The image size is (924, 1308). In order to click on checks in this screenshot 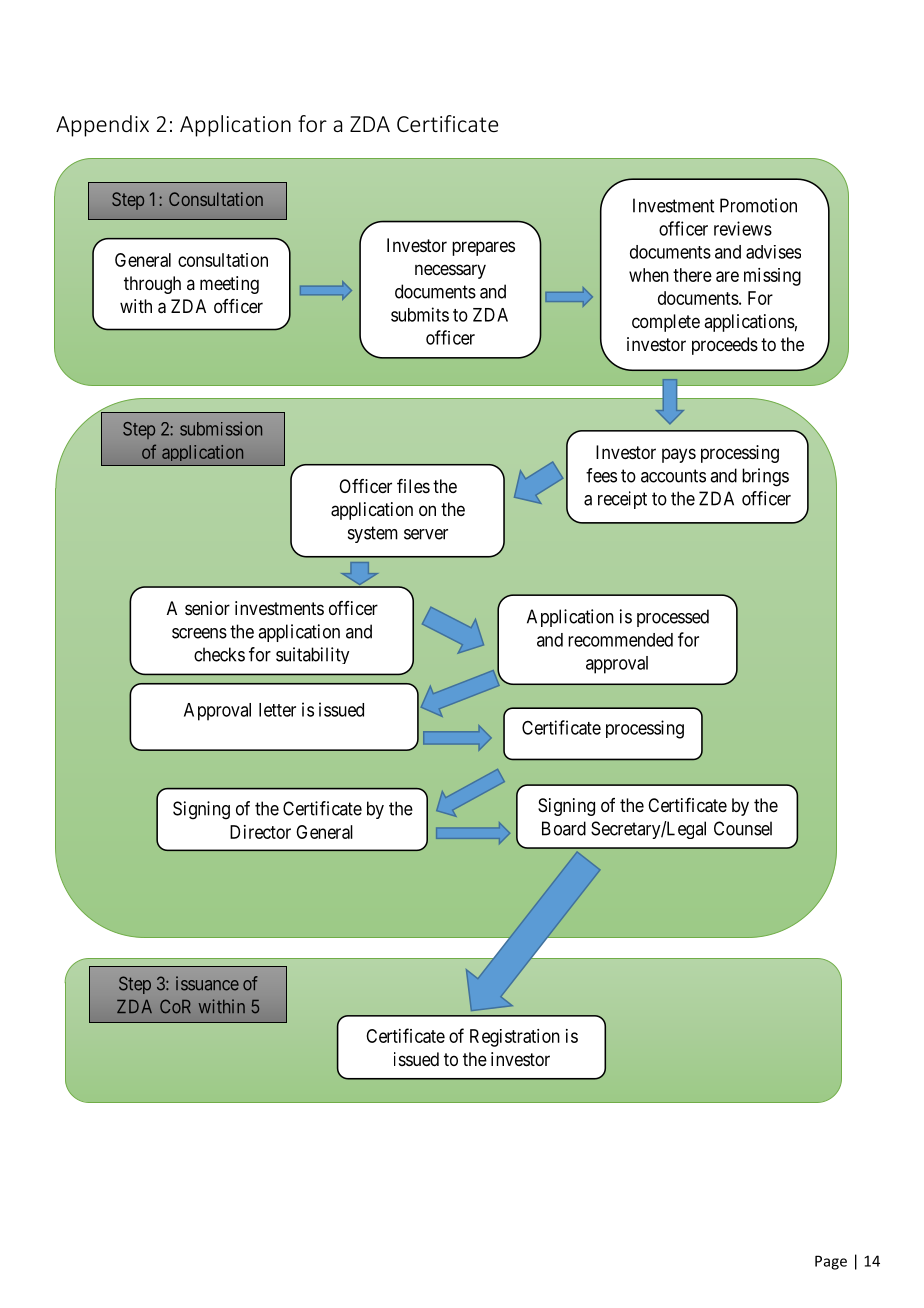, I will do `click(219, 654)`.
